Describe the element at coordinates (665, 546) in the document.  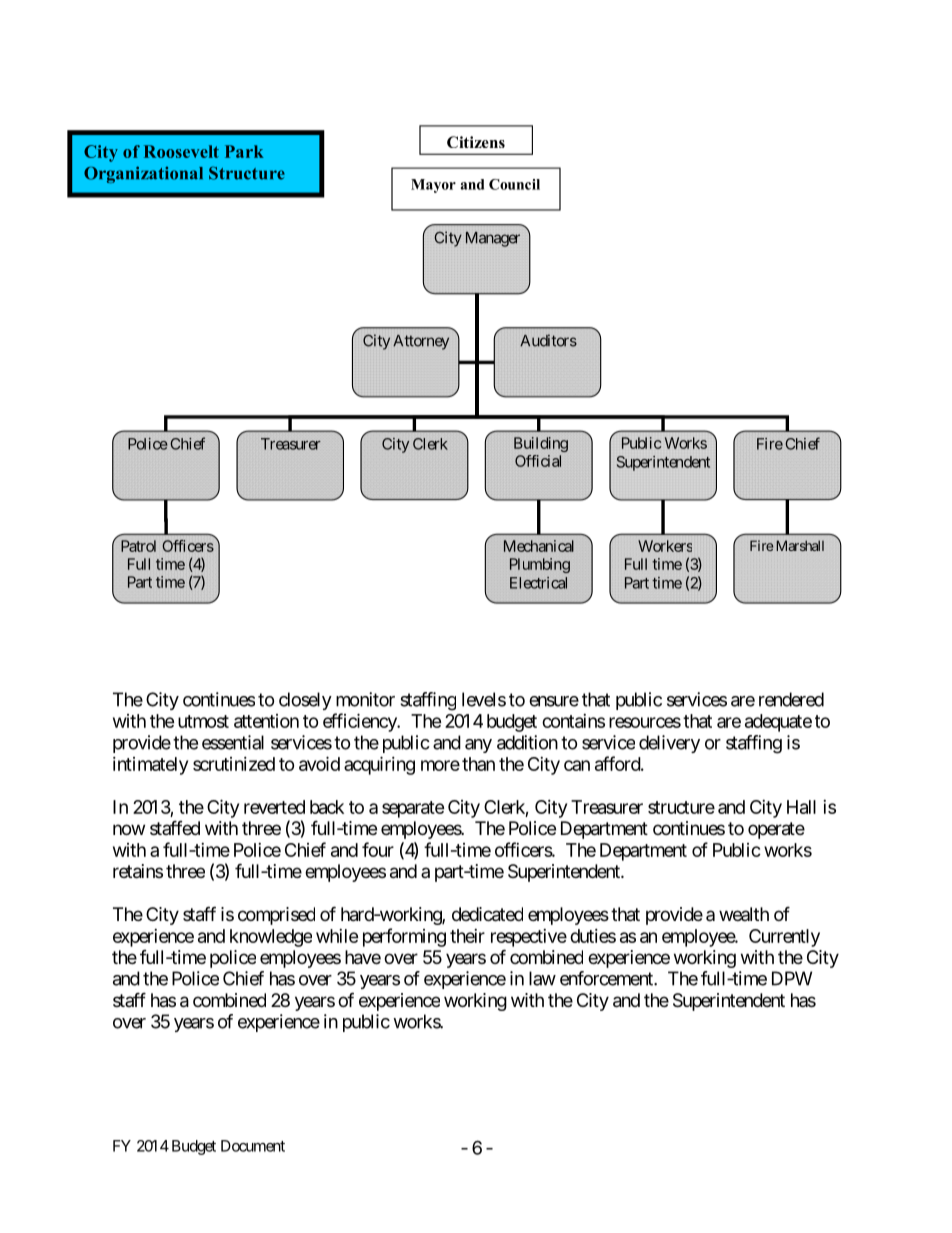
I see `Workers` at that location.
